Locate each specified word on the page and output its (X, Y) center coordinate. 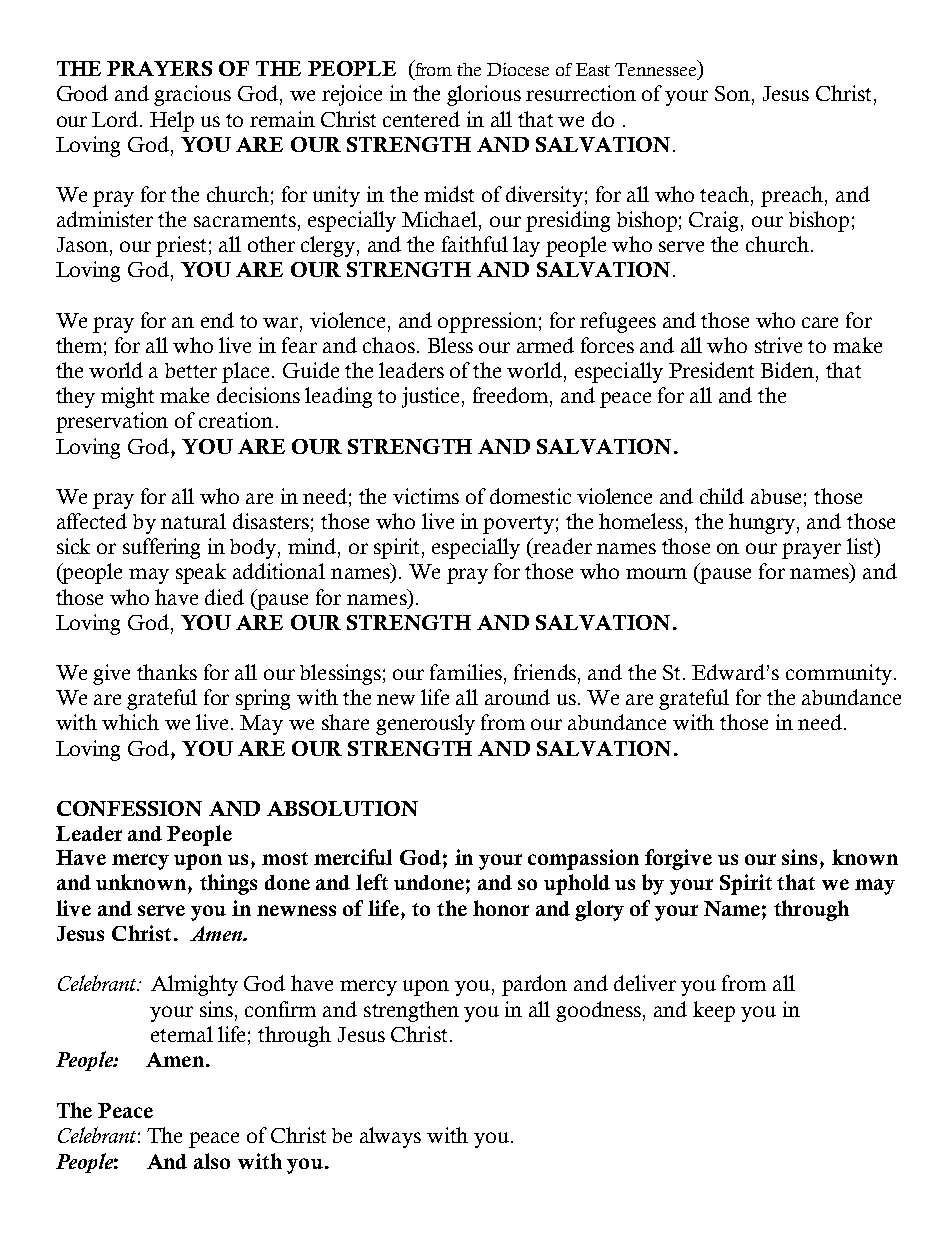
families (466, 672)
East (593, 69)
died (224, 597)
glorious (484, 95)
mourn (656, 573)
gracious (192, 95)
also (212, 1161)
